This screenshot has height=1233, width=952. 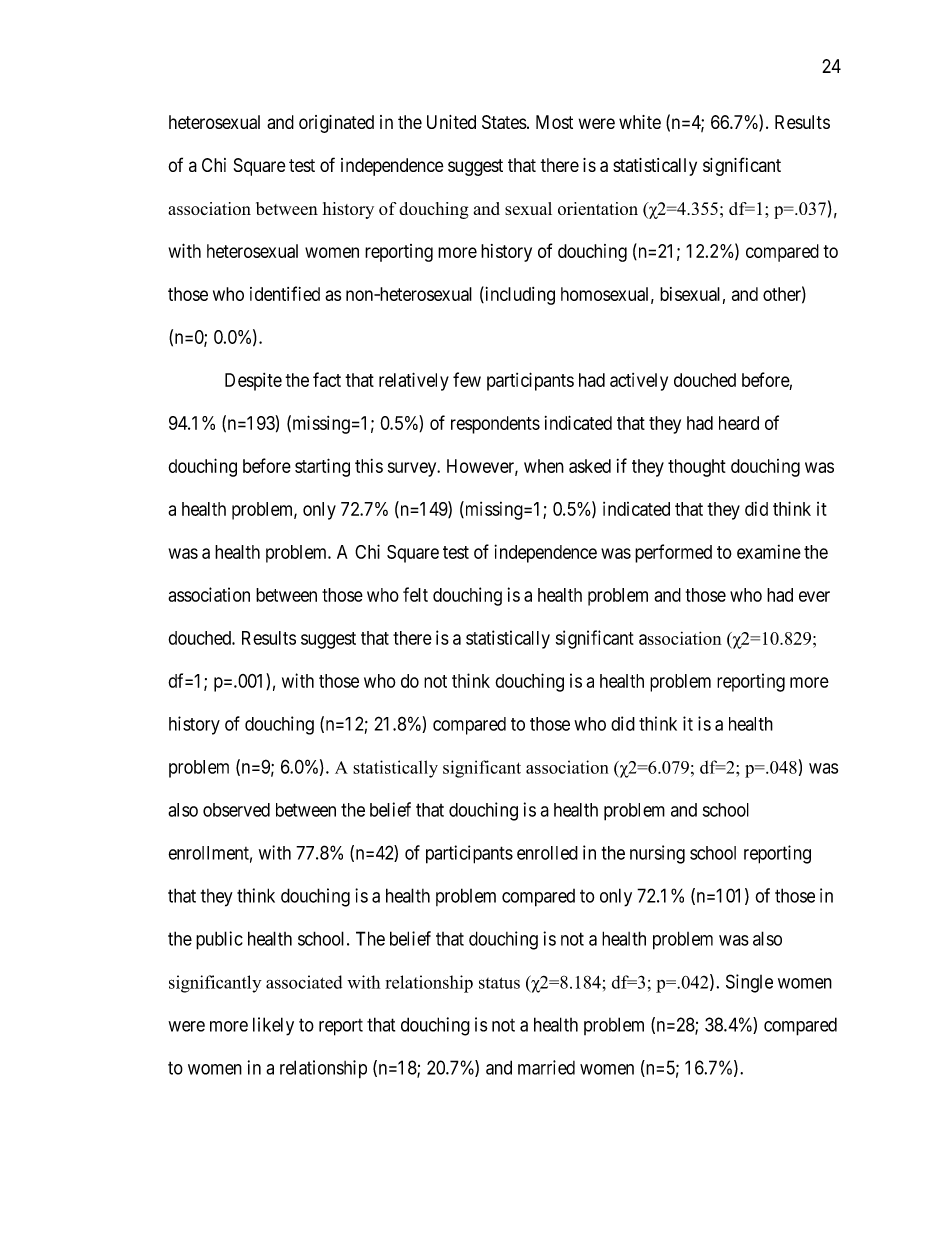 What do you see at coordinates (673, 553) in the screenshot?
I see `performed` at bounding box center [673, 553].
